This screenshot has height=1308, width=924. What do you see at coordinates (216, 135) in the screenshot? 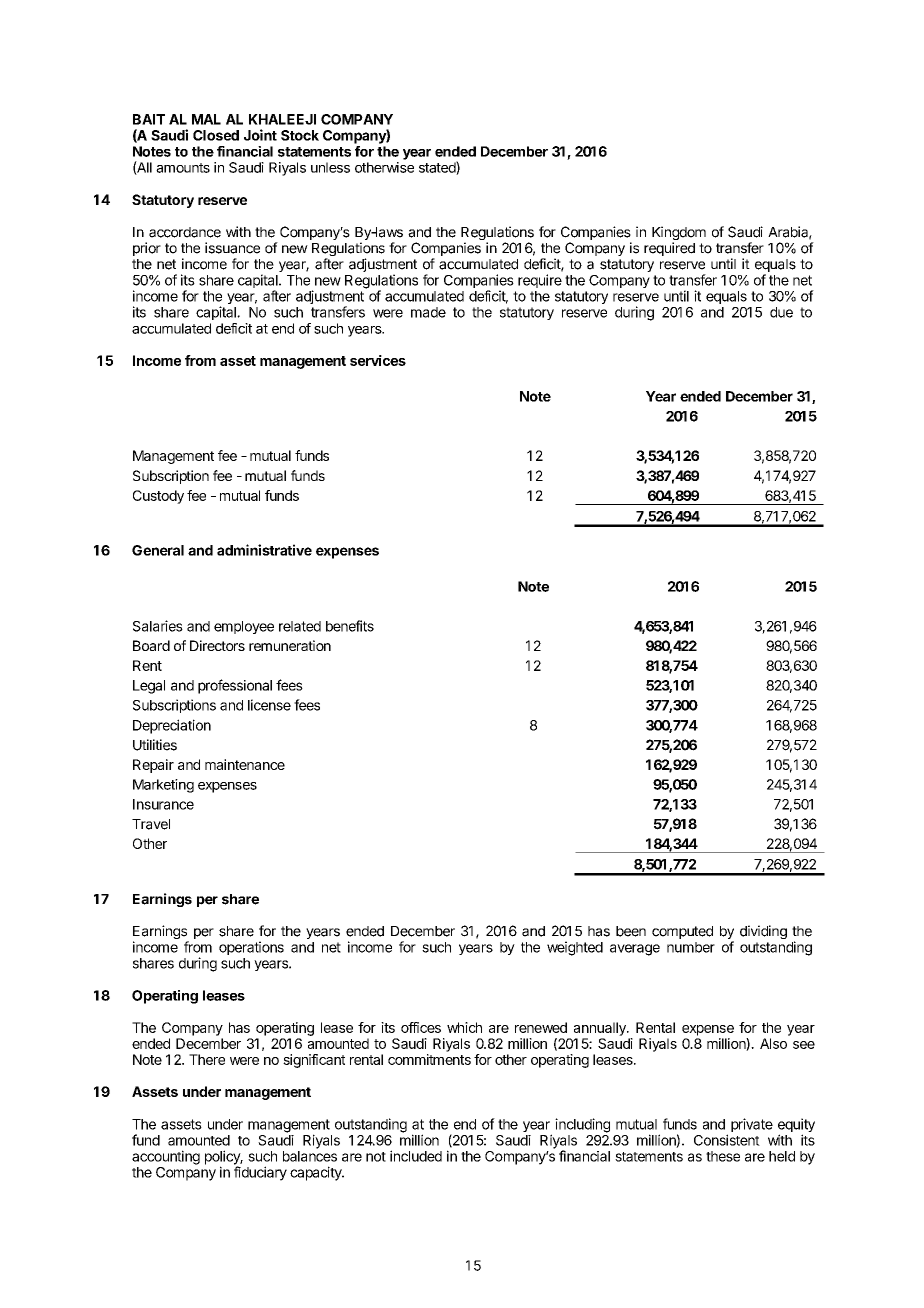
I see `Closed` at bounding box center [216, 135].
